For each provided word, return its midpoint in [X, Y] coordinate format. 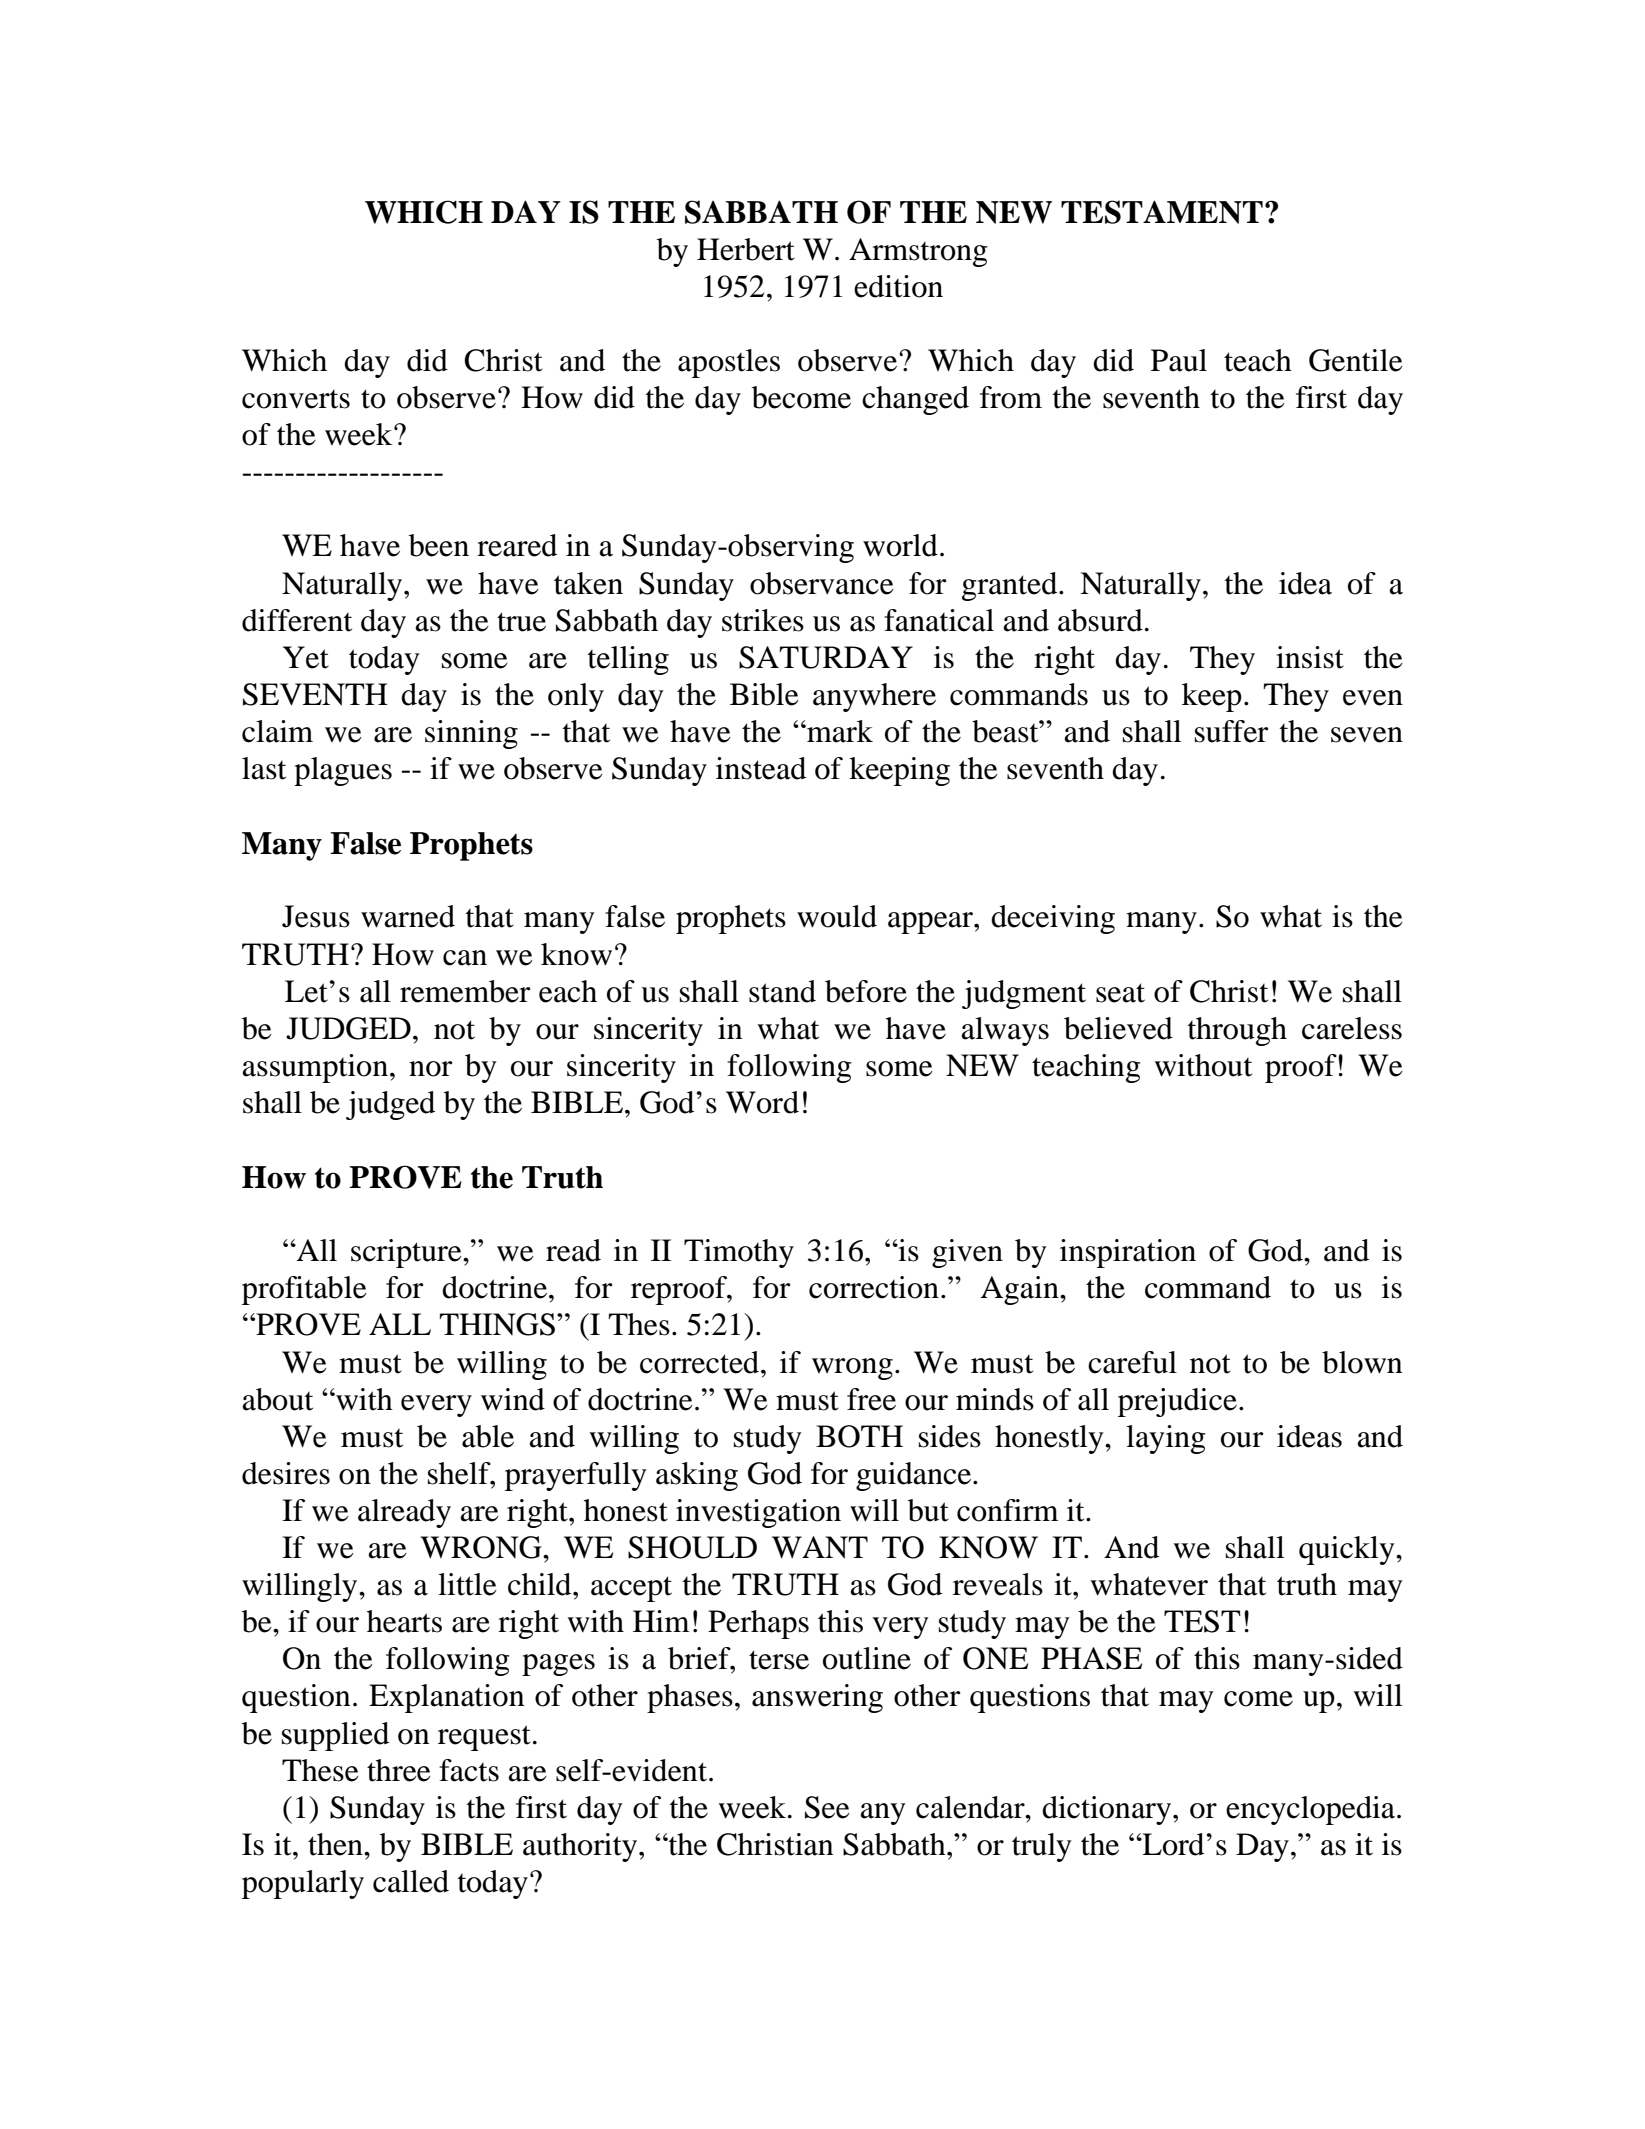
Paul [1179, 360]
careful [1132, 1362]
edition [898, 286]
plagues [343, 771]
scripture [407, 1253]
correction [874, 1287]
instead [761, 768]
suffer [1231, 731]
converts [296, 399]
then [336, 1844]
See [827, 1807]
